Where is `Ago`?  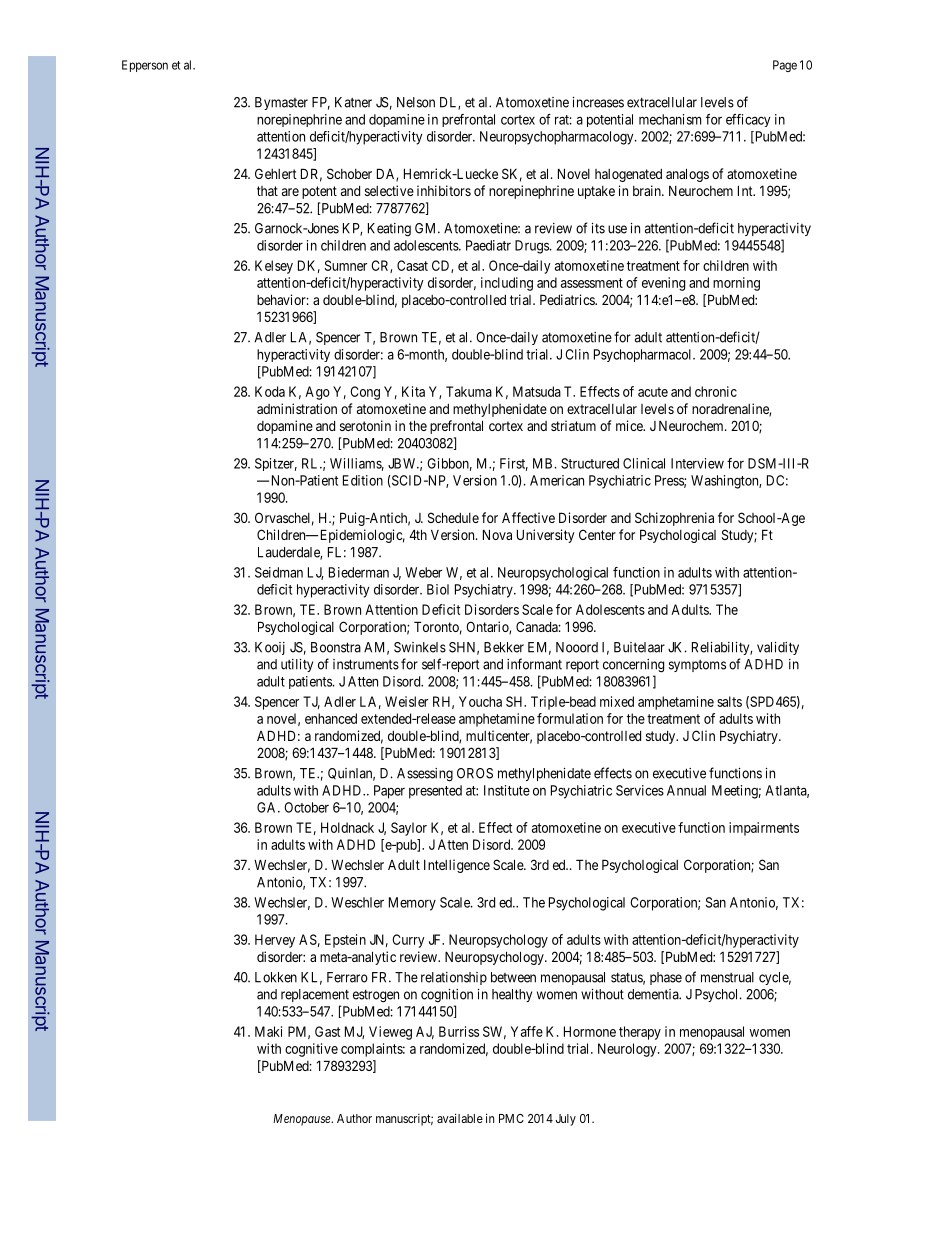
Ago is located at coordinates (317, 393).
